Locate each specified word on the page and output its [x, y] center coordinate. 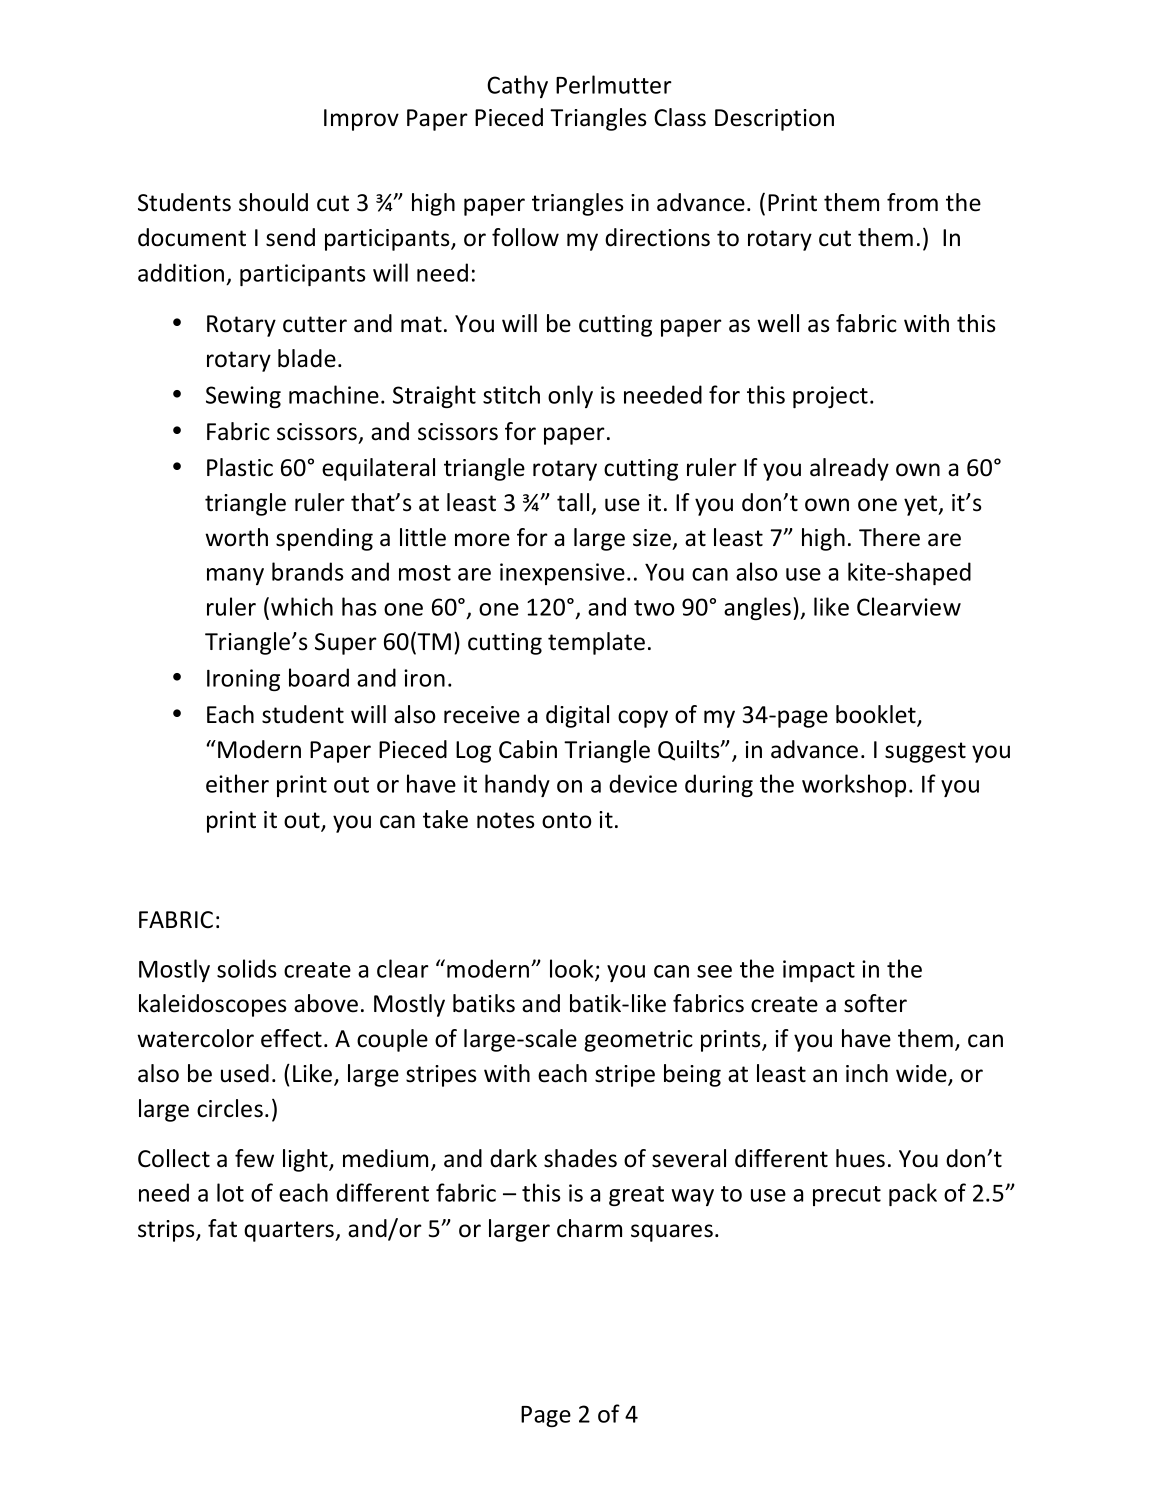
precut [847, 1196]
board [319, 677]
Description [774, 120]
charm [589, 1228]
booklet [877, 715]
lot [230, 1192]
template [596, 643]
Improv [361, 120]
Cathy [517, 86]
